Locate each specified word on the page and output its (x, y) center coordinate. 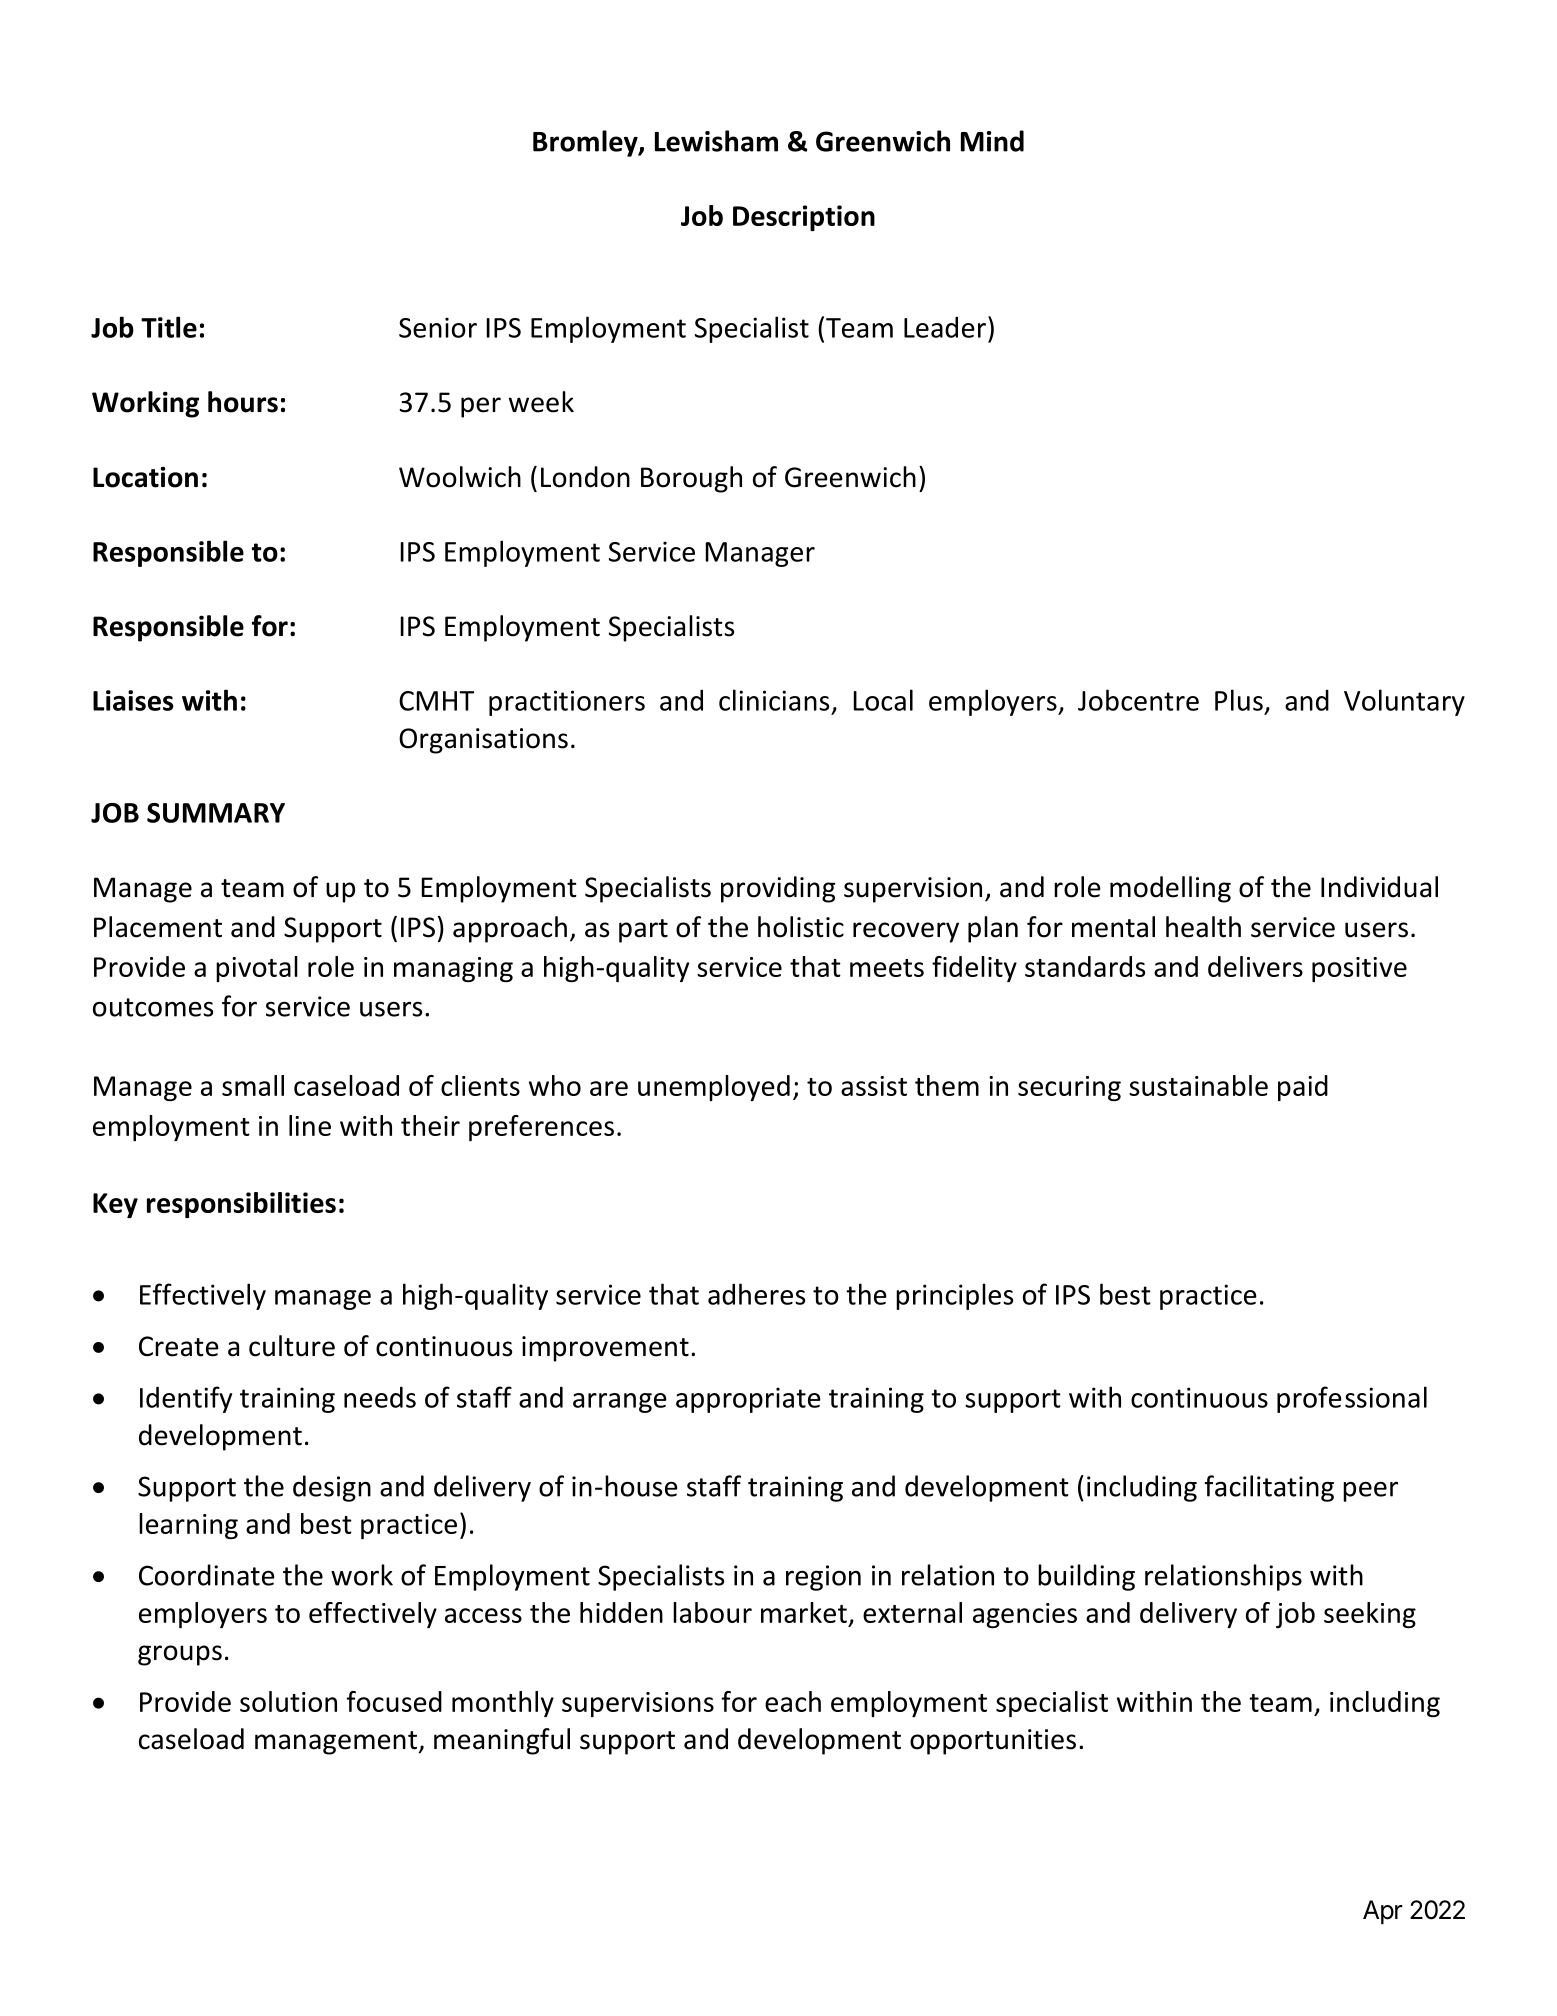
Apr (1383, 1912)
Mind (992, 141)
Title (169, 327)
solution (288, 1701)
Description (804, 218)
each (793, 1701)
